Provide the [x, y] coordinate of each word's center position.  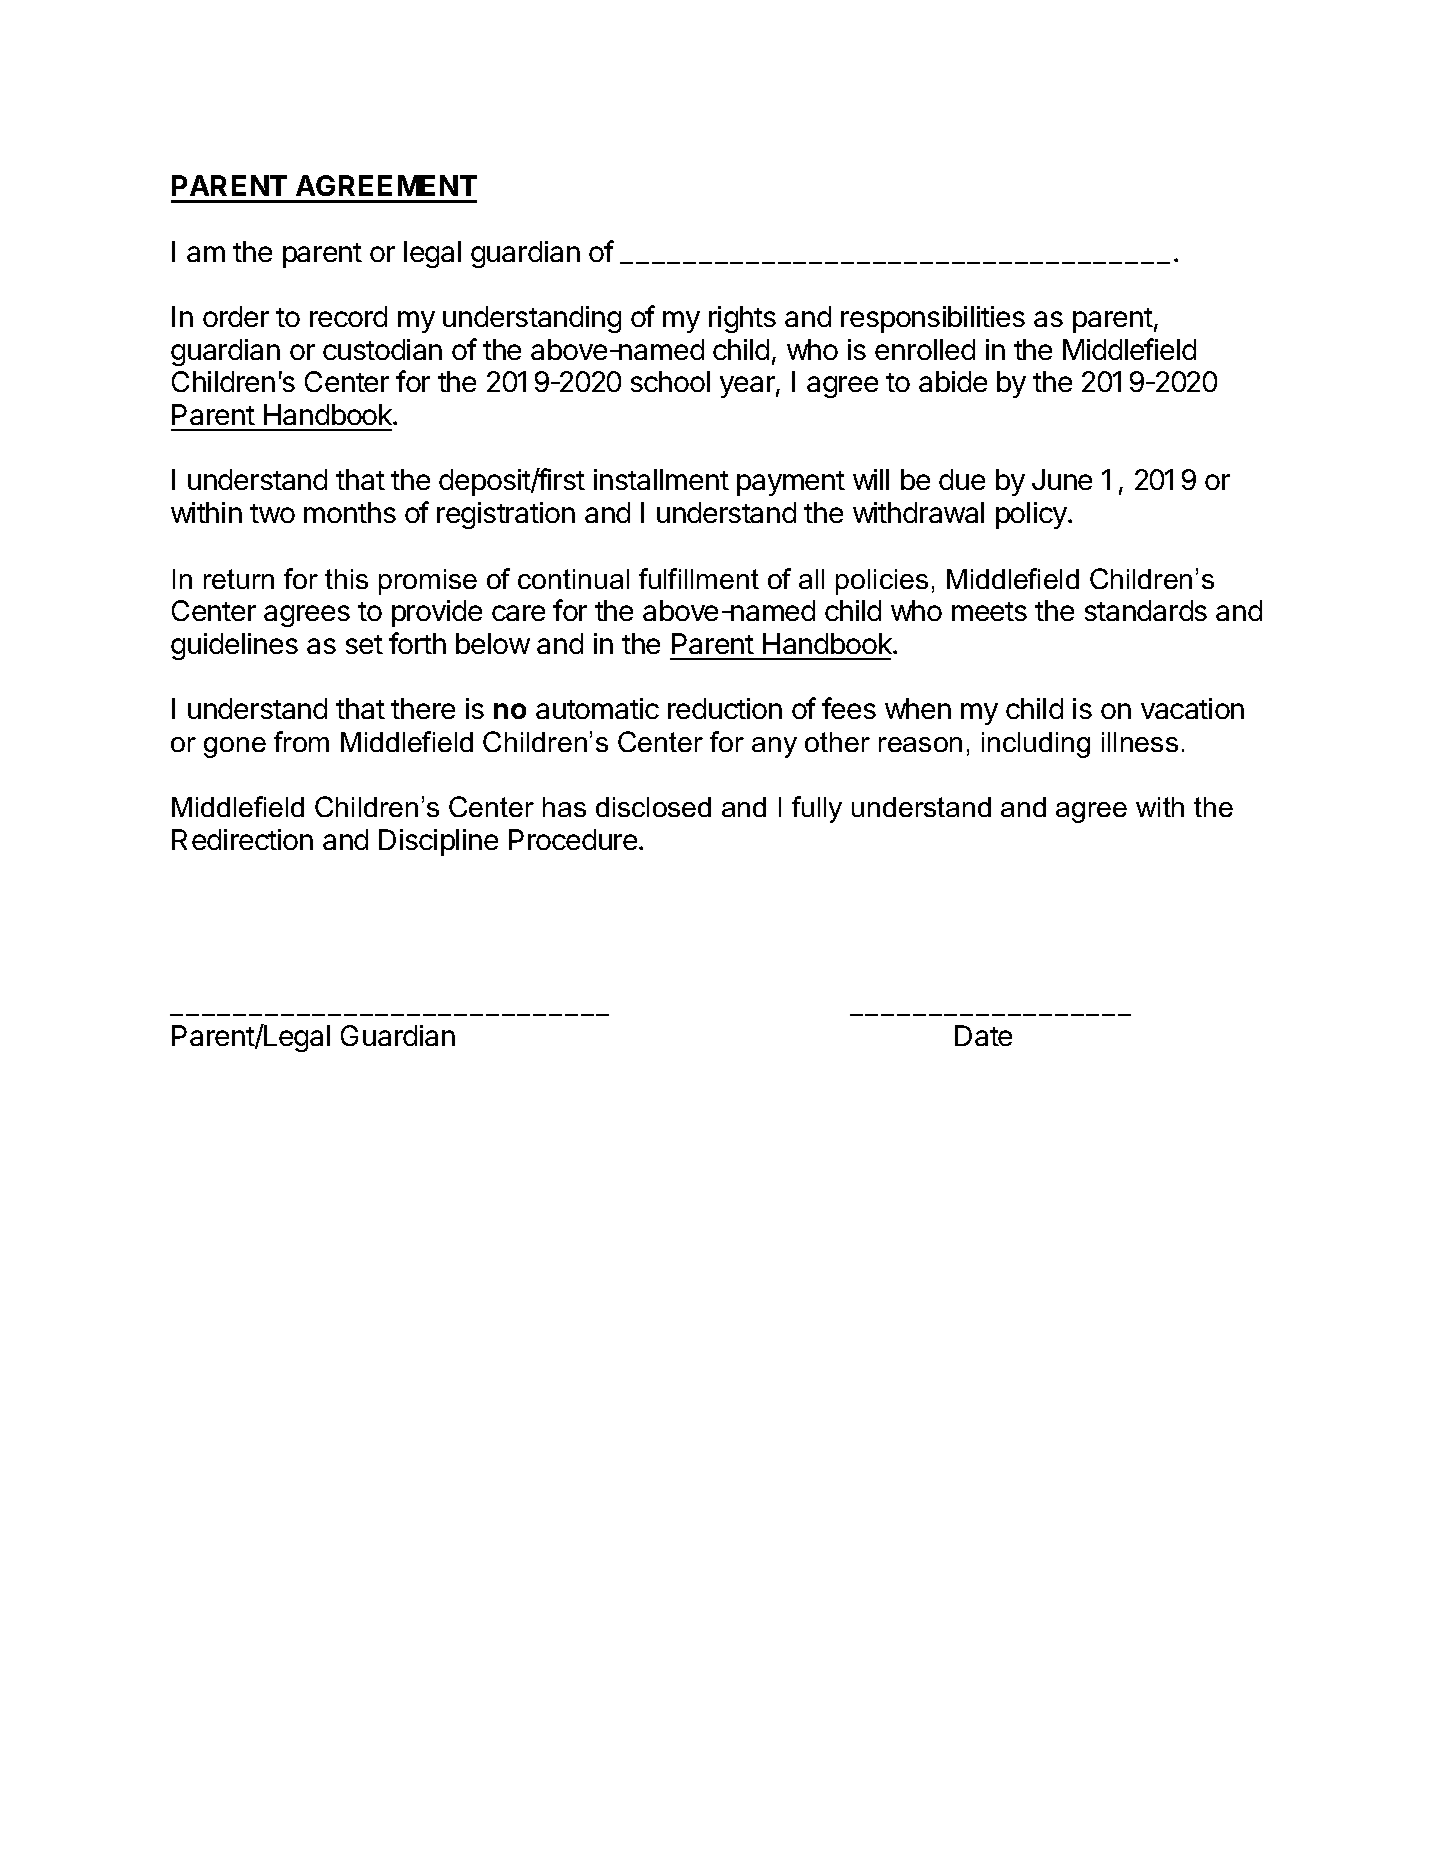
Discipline [438, 842]
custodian [382, 349]
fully [817, 809]
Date [983, 1035]
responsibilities [933, 319]
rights [742, 319]
